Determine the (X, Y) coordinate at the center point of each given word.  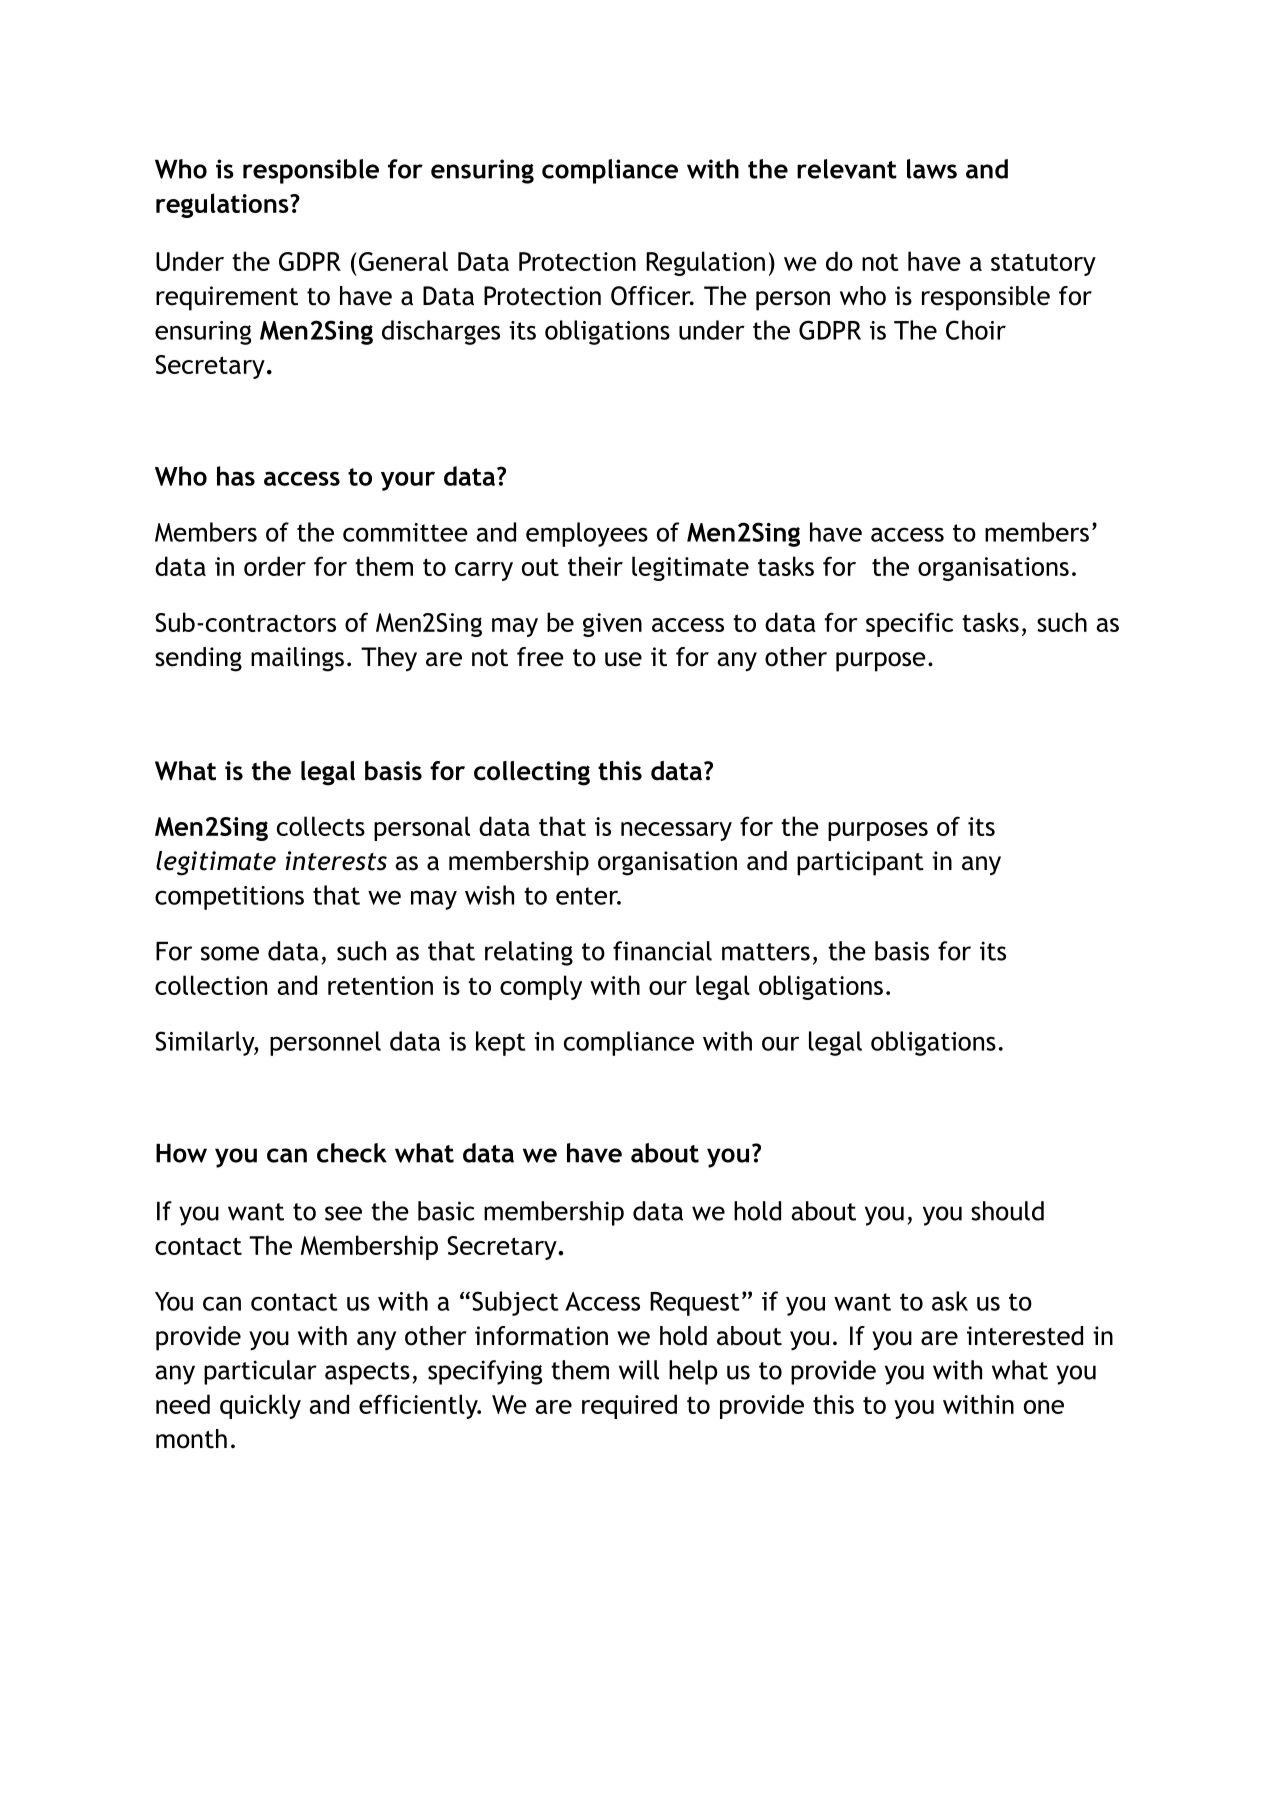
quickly (260, 1406)
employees (587, 534)
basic (446, 1211)
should (1007, 1211)
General (402, 261)
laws (932, 169)
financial (662, 951)
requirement (227, 298)
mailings (297, 659)
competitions (229, 898)
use (623, 659)
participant (860, 863)
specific (909, 624)
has (236, 476)
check (352, 1153)
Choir (976, 330)
